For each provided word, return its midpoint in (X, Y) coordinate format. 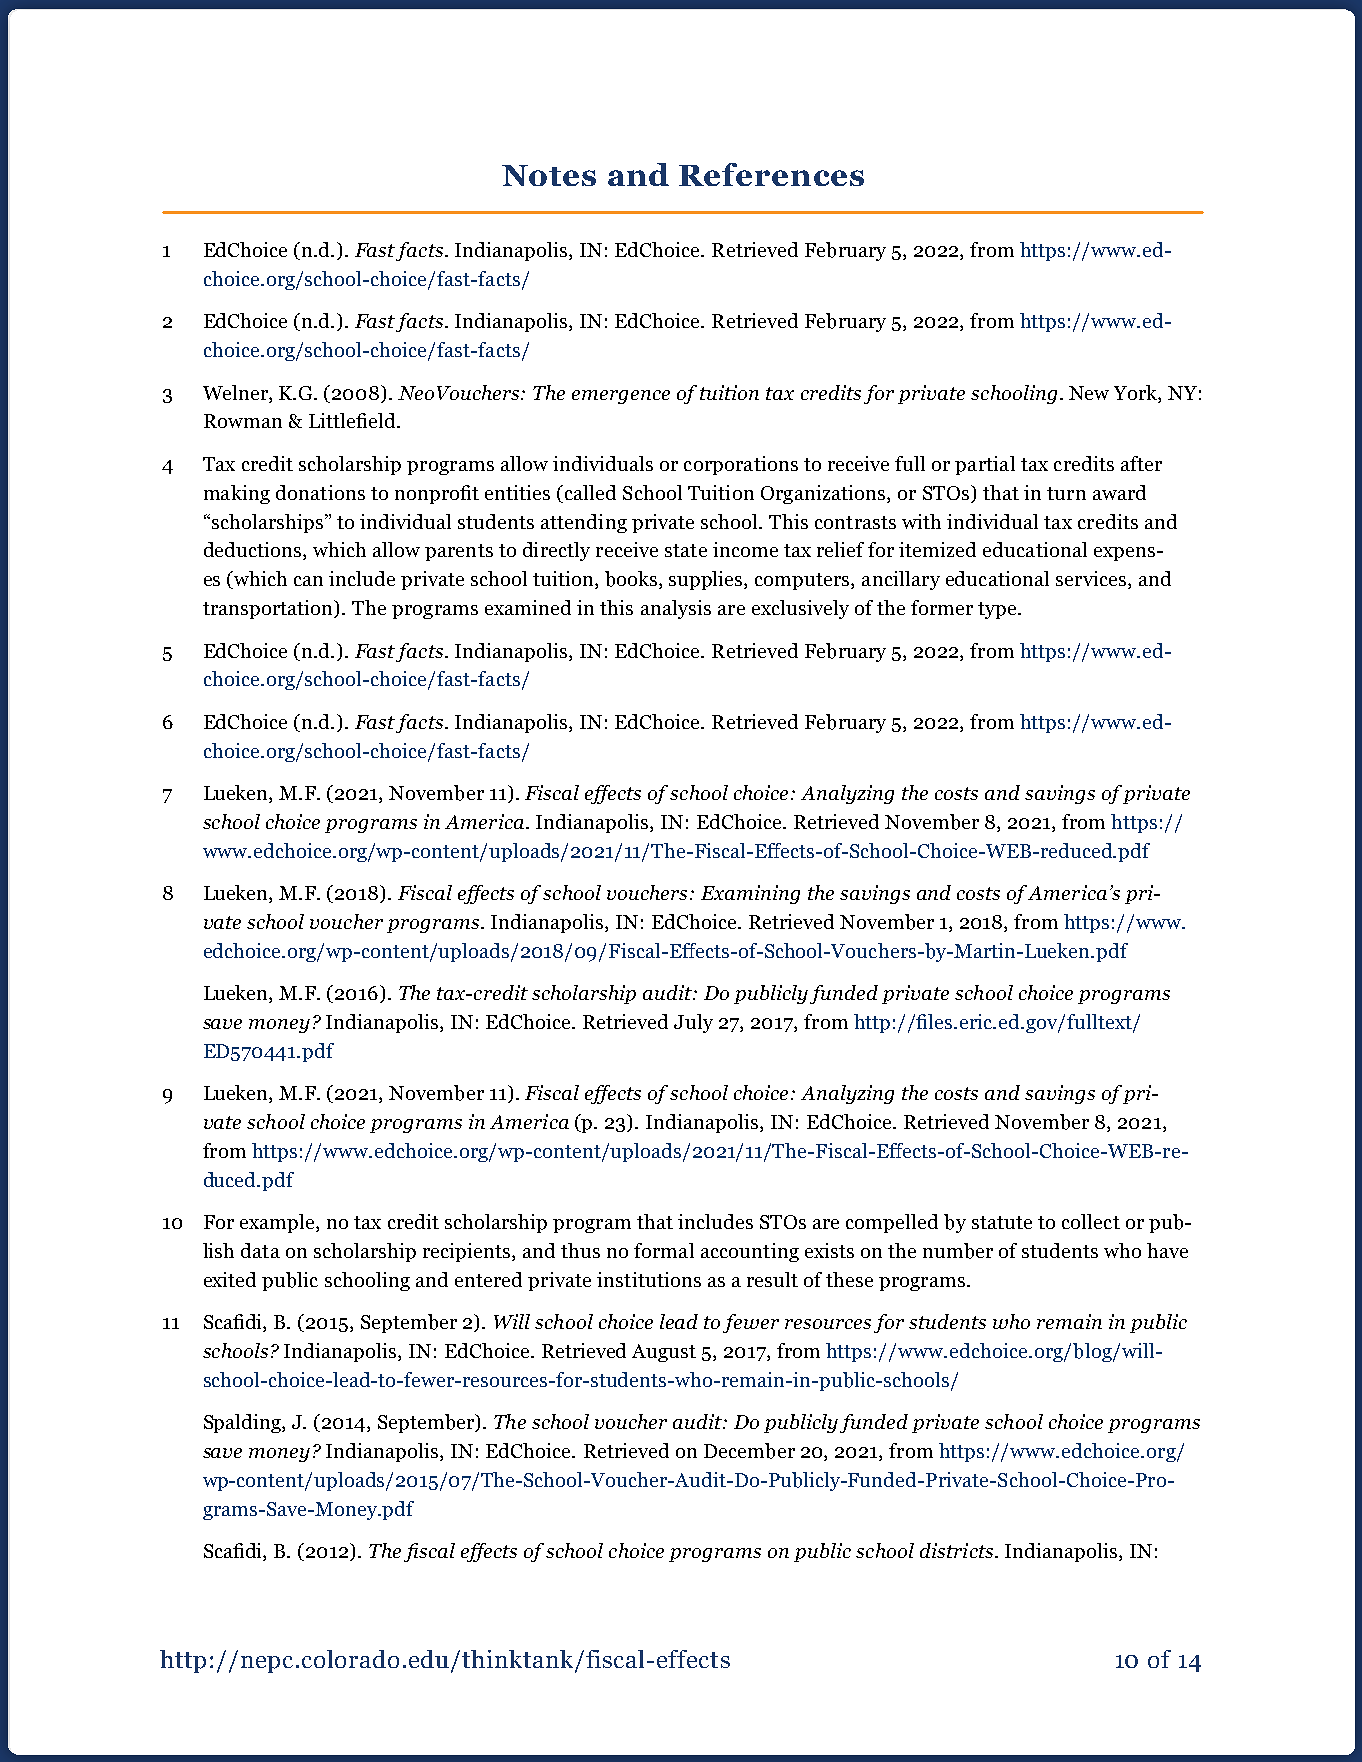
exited (230, 1279)
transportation (269, 609)
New (1089, 393)
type (998, 610)
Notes (549, 175)
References (771, 174)
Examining (750, 894)
